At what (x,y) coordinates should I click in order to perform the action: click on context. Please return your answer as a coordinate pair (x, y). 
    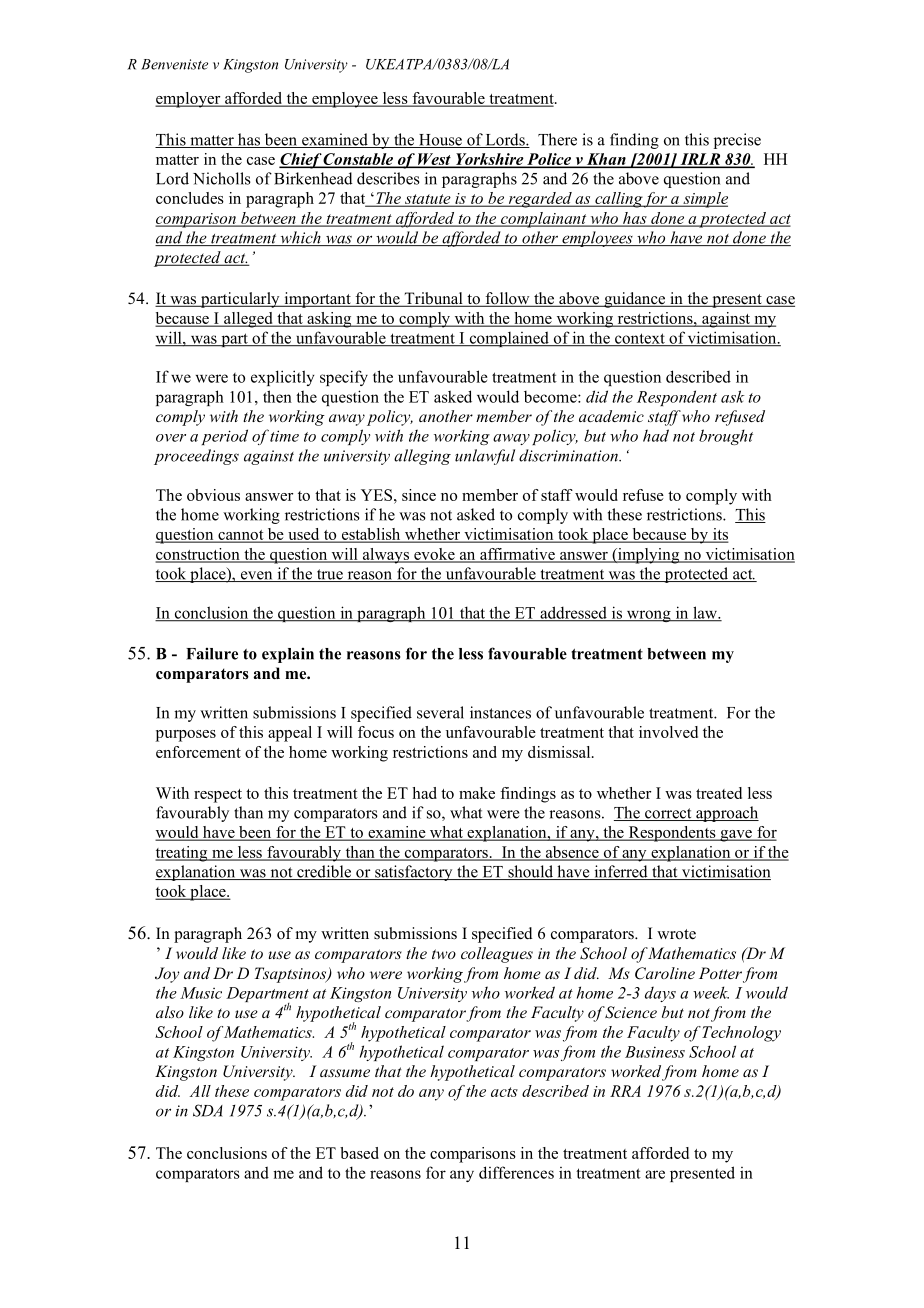
    Looking at the image, I should click on (640, 339).
